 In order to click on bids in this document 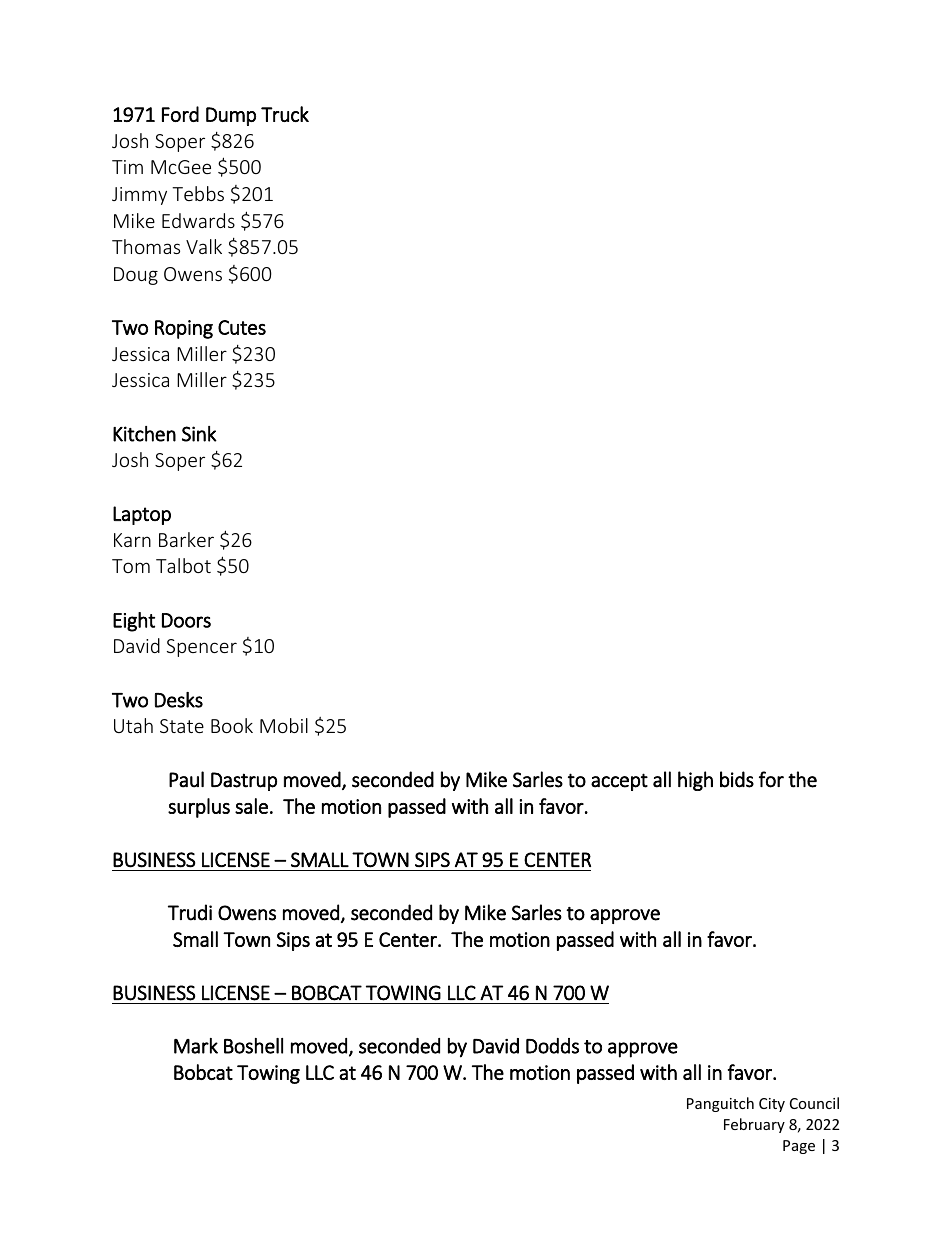, I will do `click(737, 779)`.
